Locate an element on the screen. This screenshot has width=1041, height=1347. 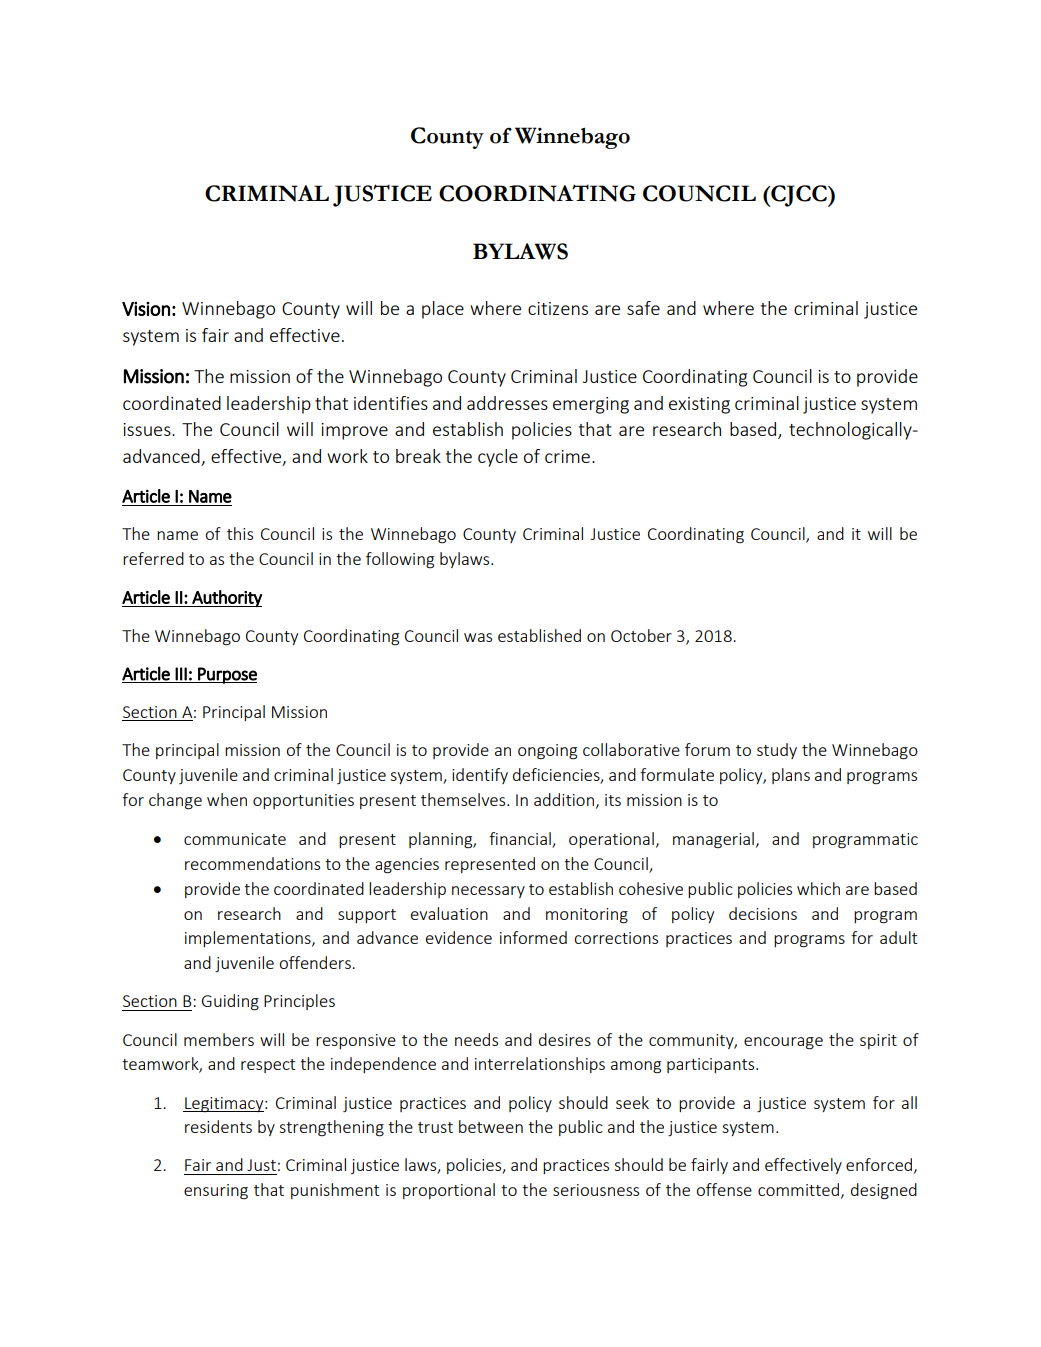
study is located at coordinates (777, 751).
